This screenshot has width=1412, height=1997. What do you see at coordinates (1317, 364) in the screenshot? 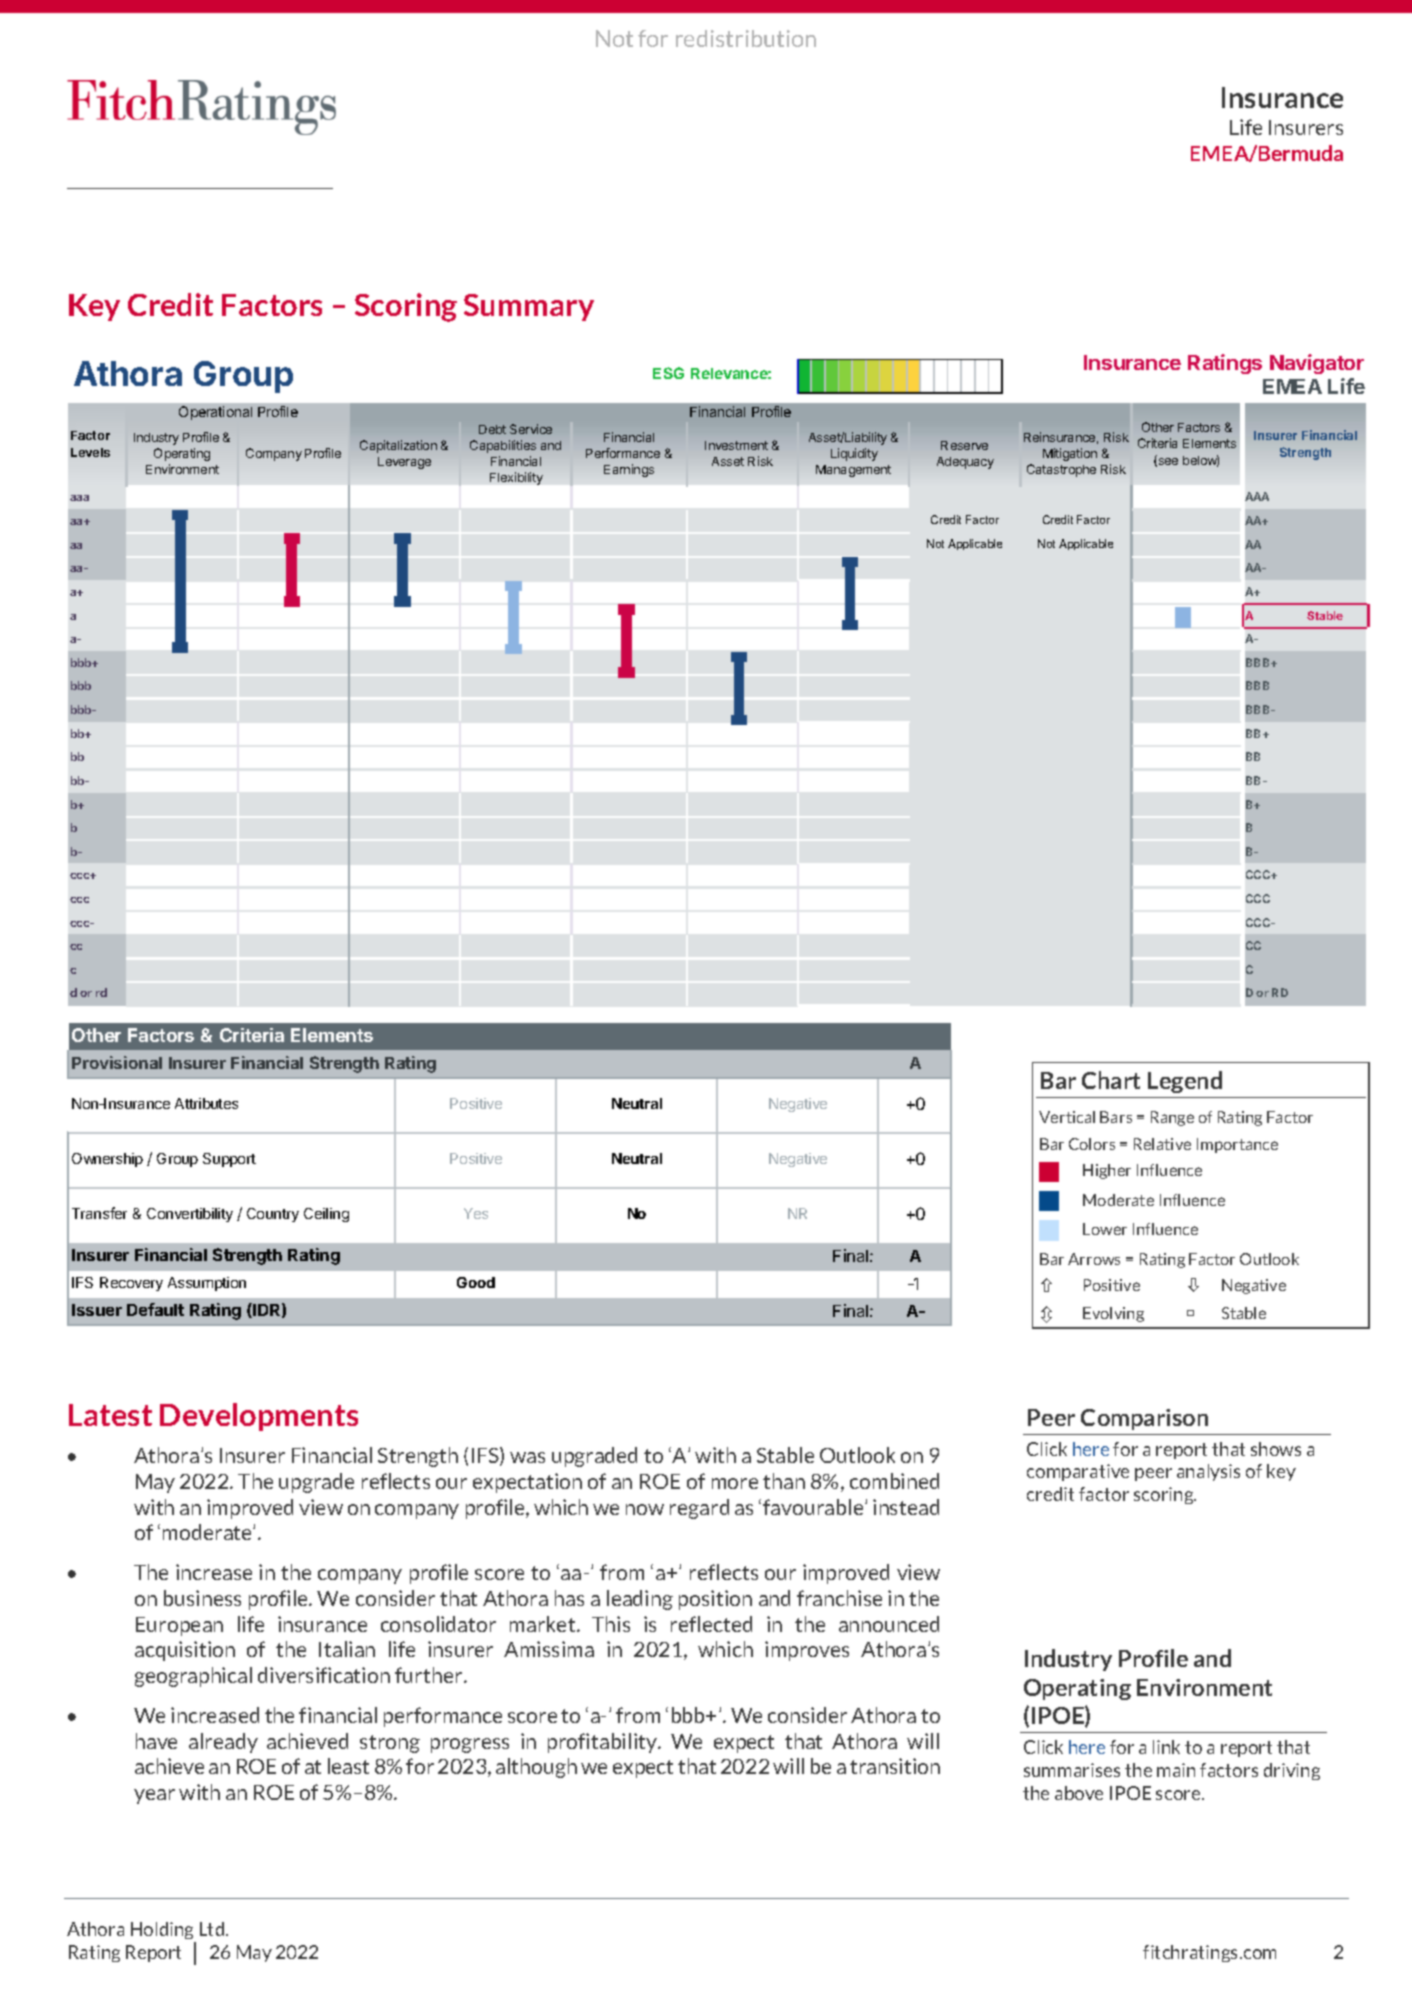
I see `Navigator` at bounding box center [1317, 364].
